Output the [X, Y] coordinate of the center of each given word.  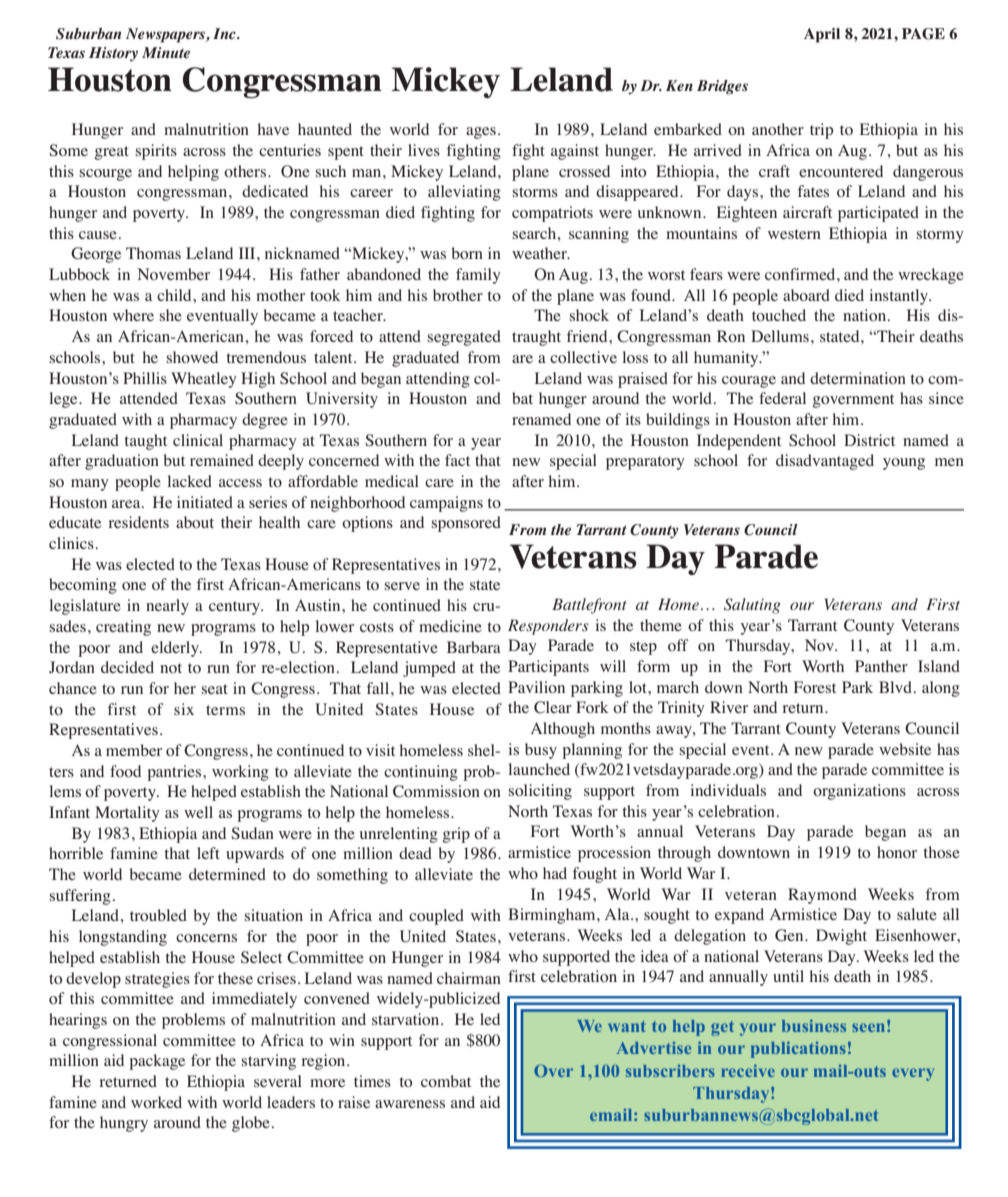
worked [156, 1102]
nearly [167, 607]
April [822, 35]
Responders [548, 627]
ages [481, 133]
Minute [166, 52]
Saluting [752, 606]
